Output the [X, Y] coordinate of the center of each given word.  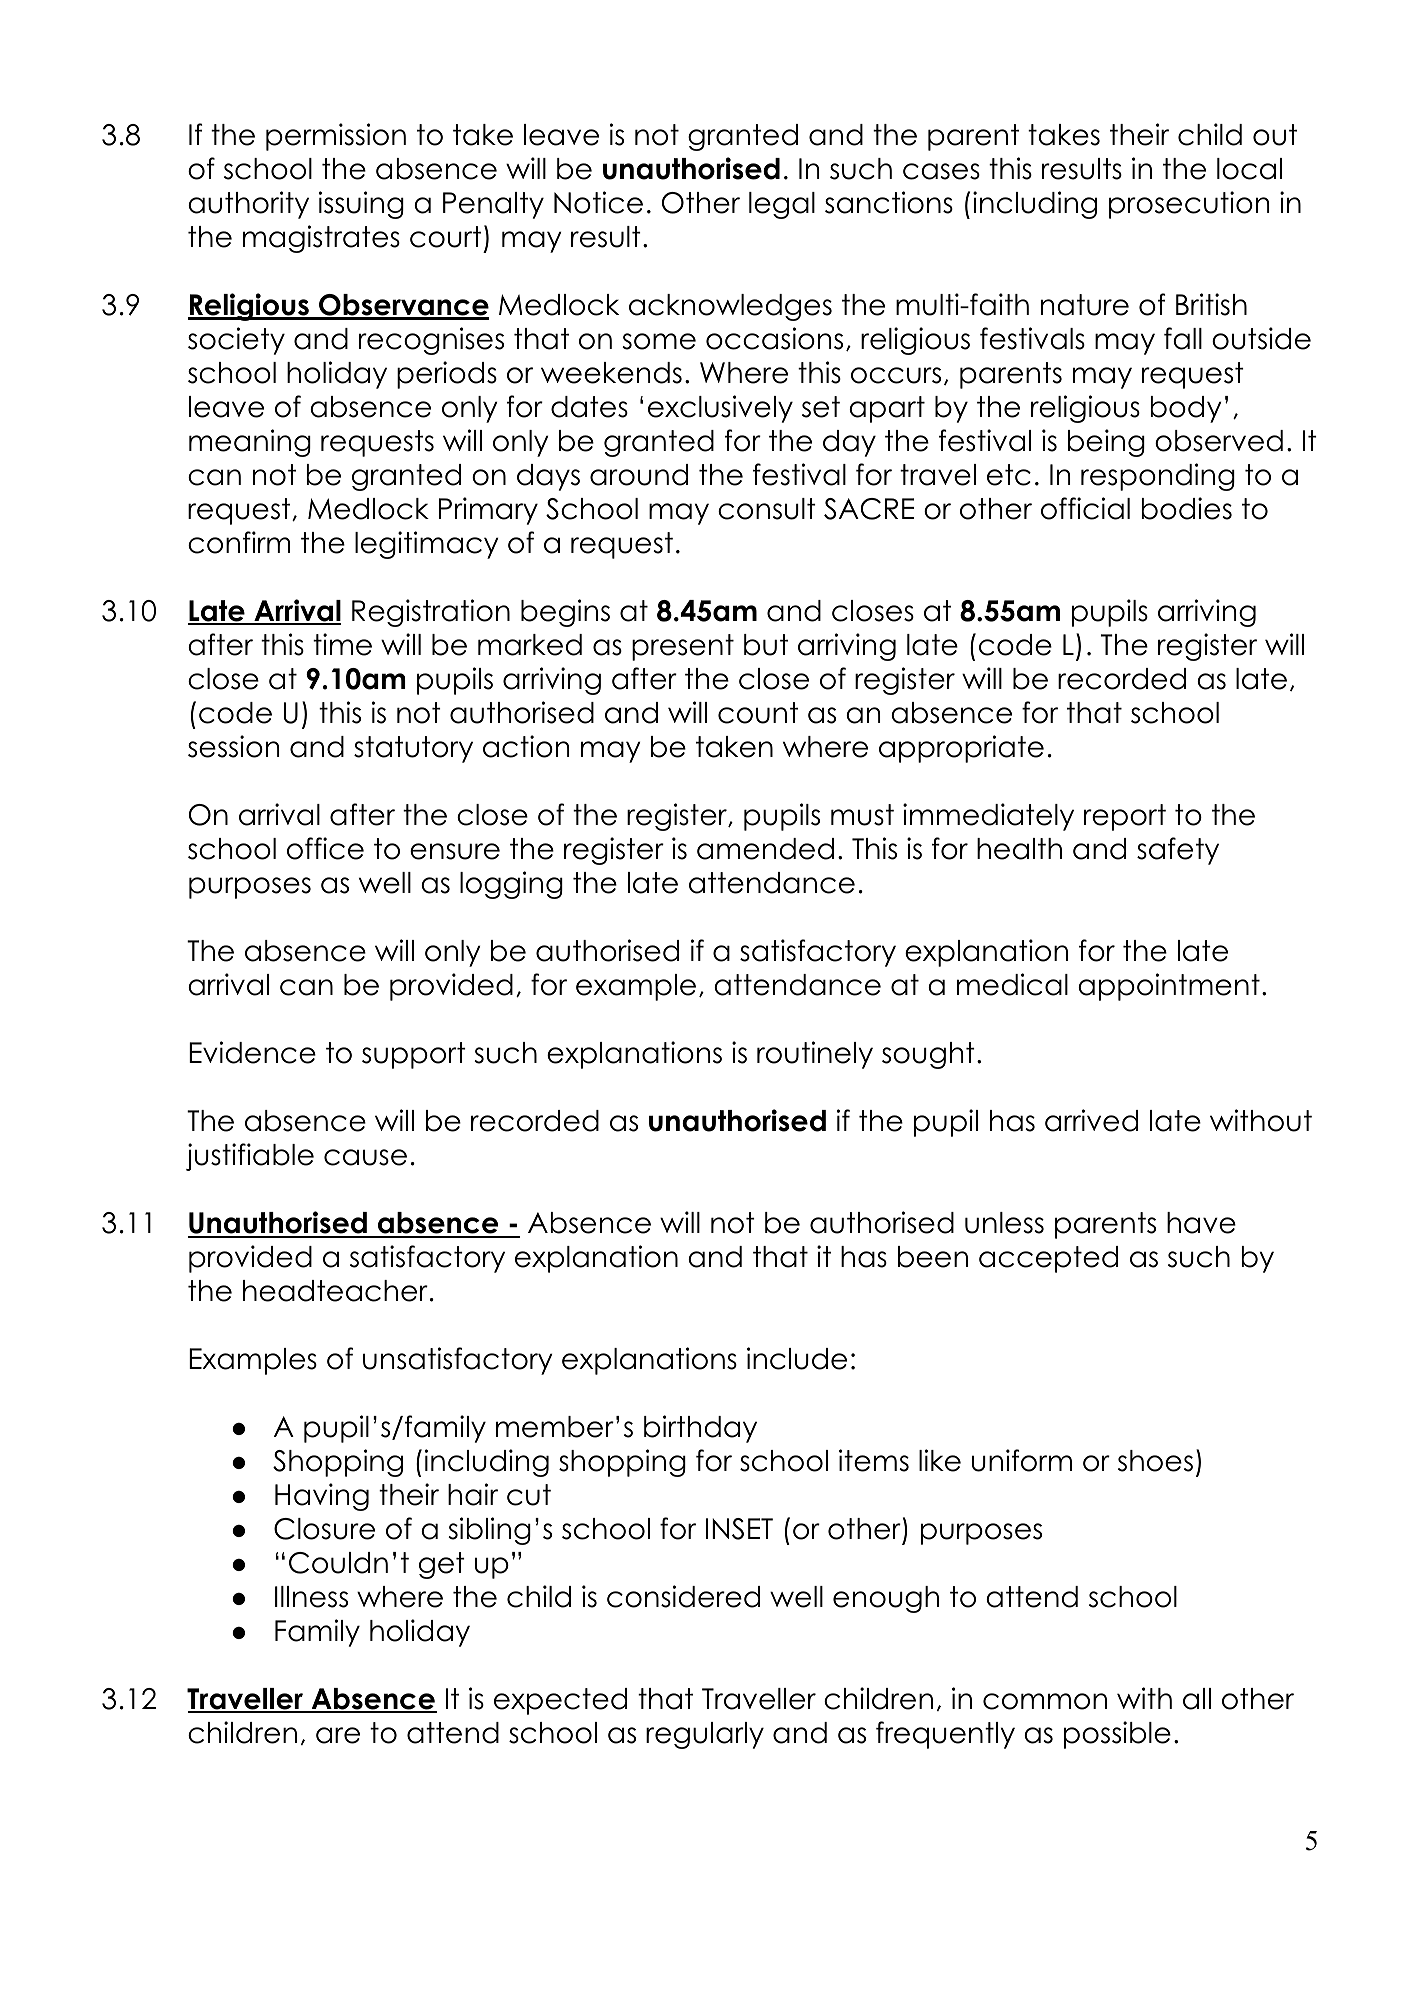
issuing [361, 205]
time [342, 644]
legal [782, 205]
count [758, 713]
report [1125, 817]
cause [365, 1157]
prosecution [1189, 205]
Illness [311, 1597]
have [1201, 1223]
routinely [815, 1055]
